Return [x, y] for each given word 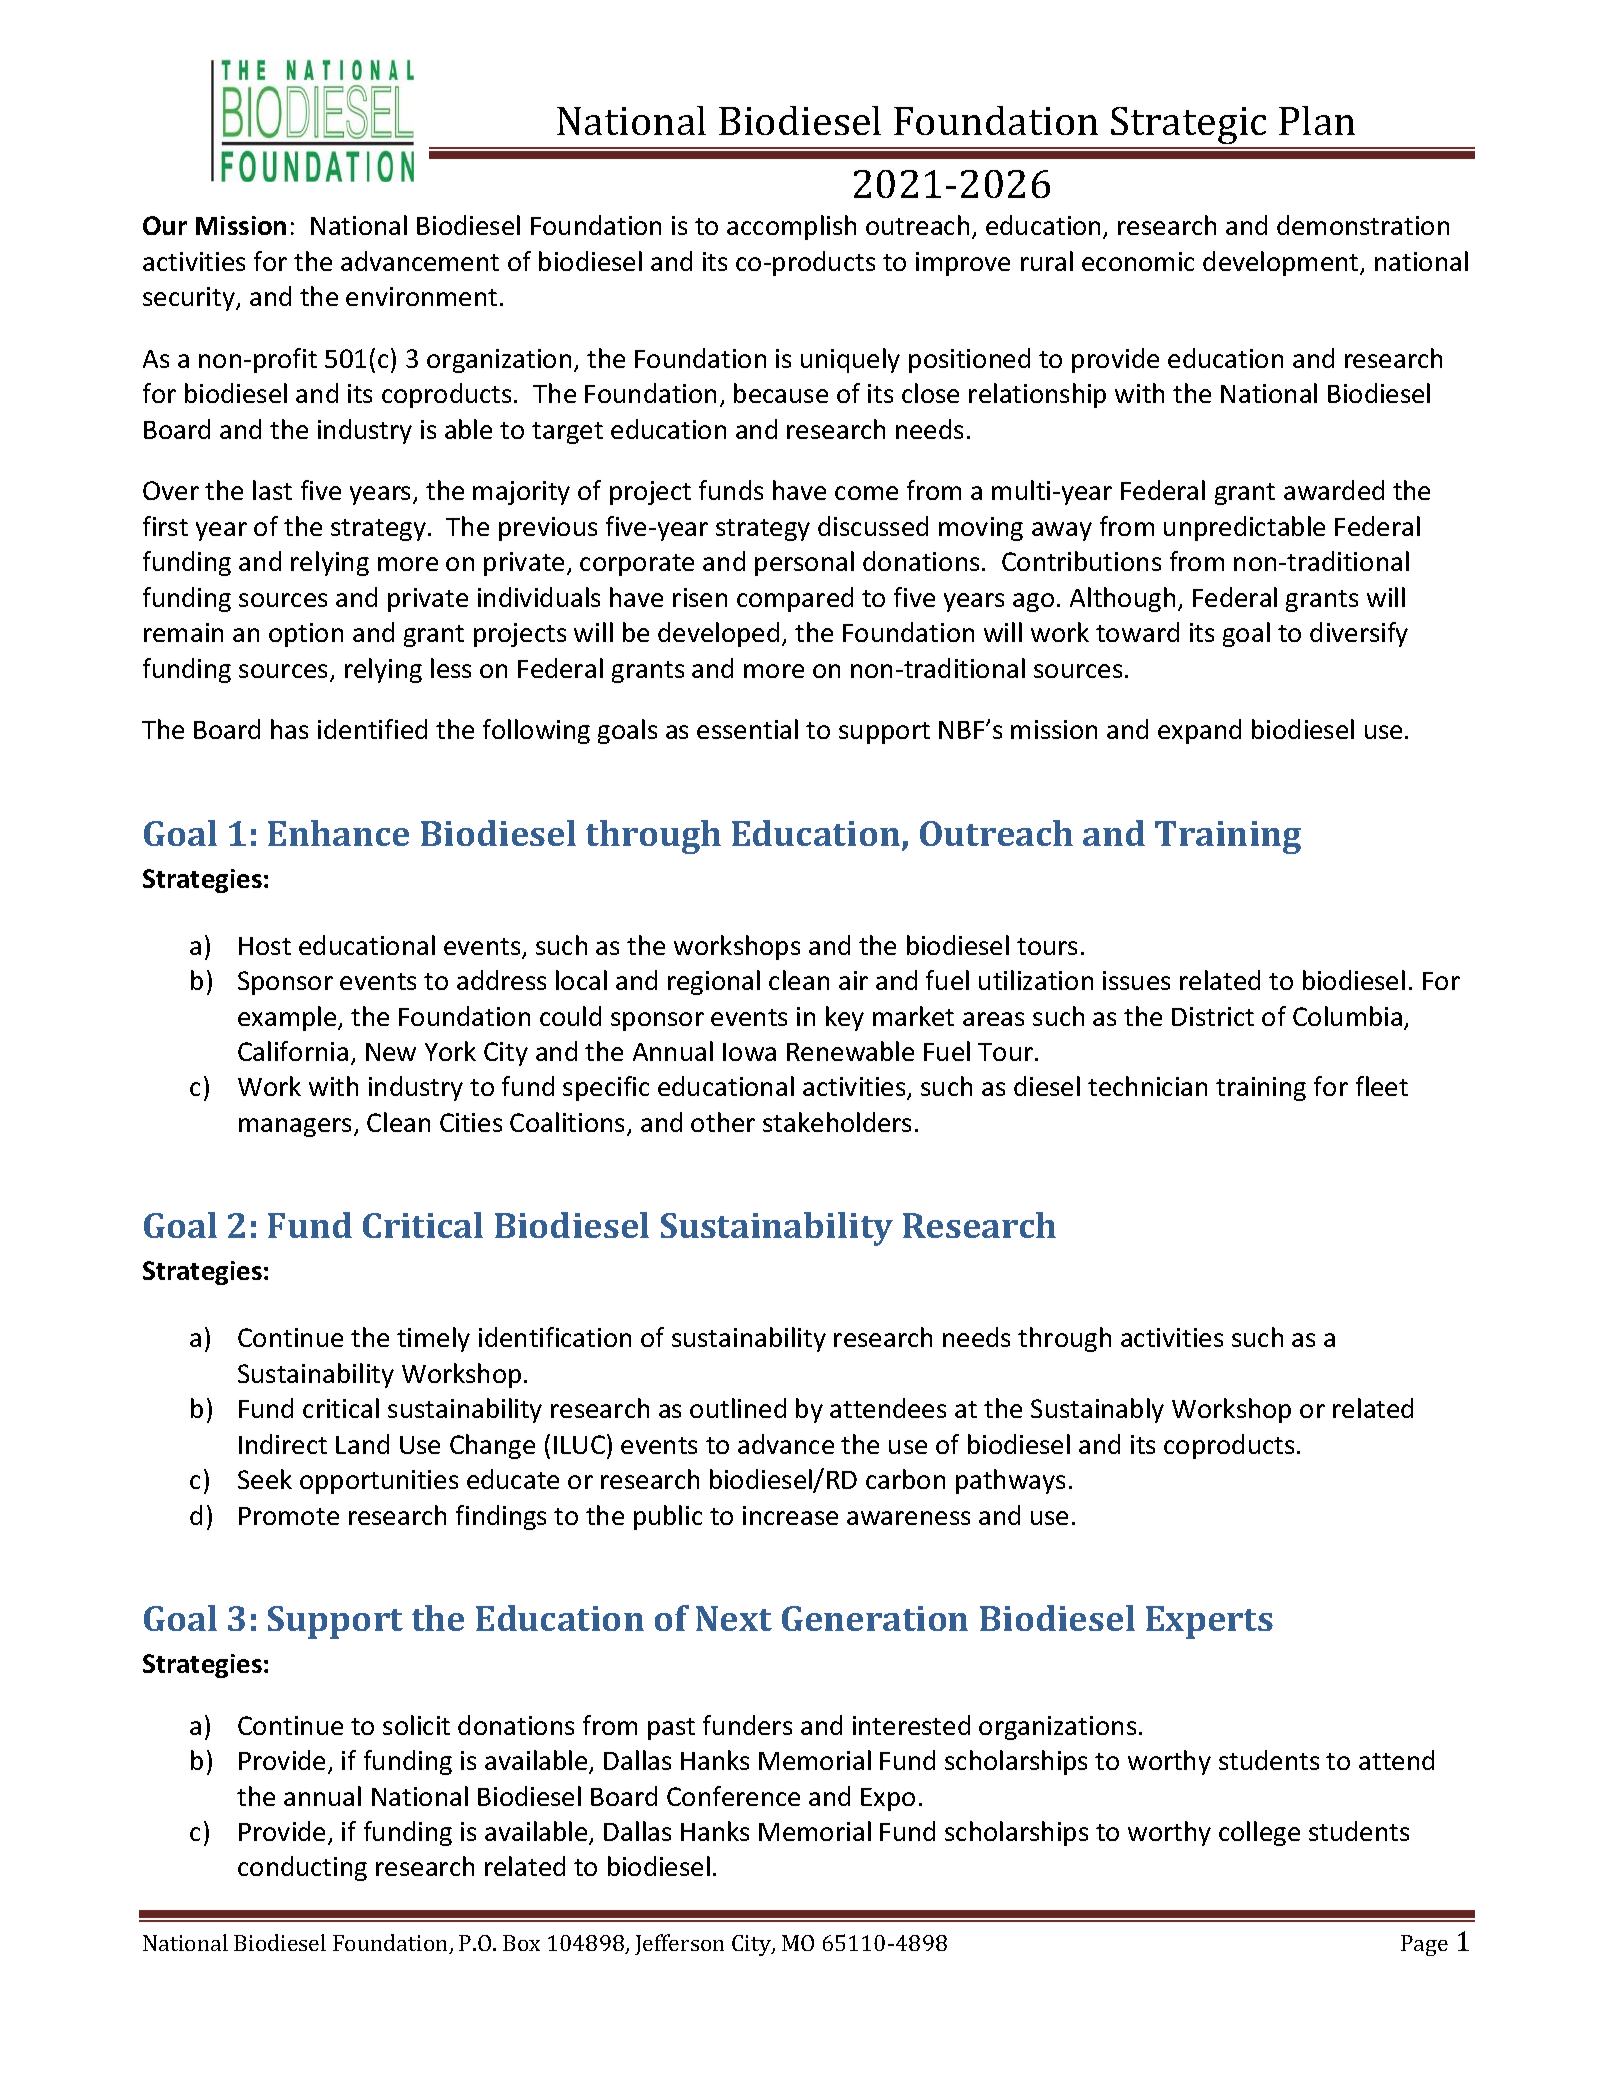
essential [747, 729]
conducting [302, 1868]
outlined [738, 1408]
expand [1199, 731]
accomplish [791, 227]
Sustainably [1097, 1410]
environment [421, 296]
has [289, 729]
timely [433, 1339]
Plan [1317, 120]
